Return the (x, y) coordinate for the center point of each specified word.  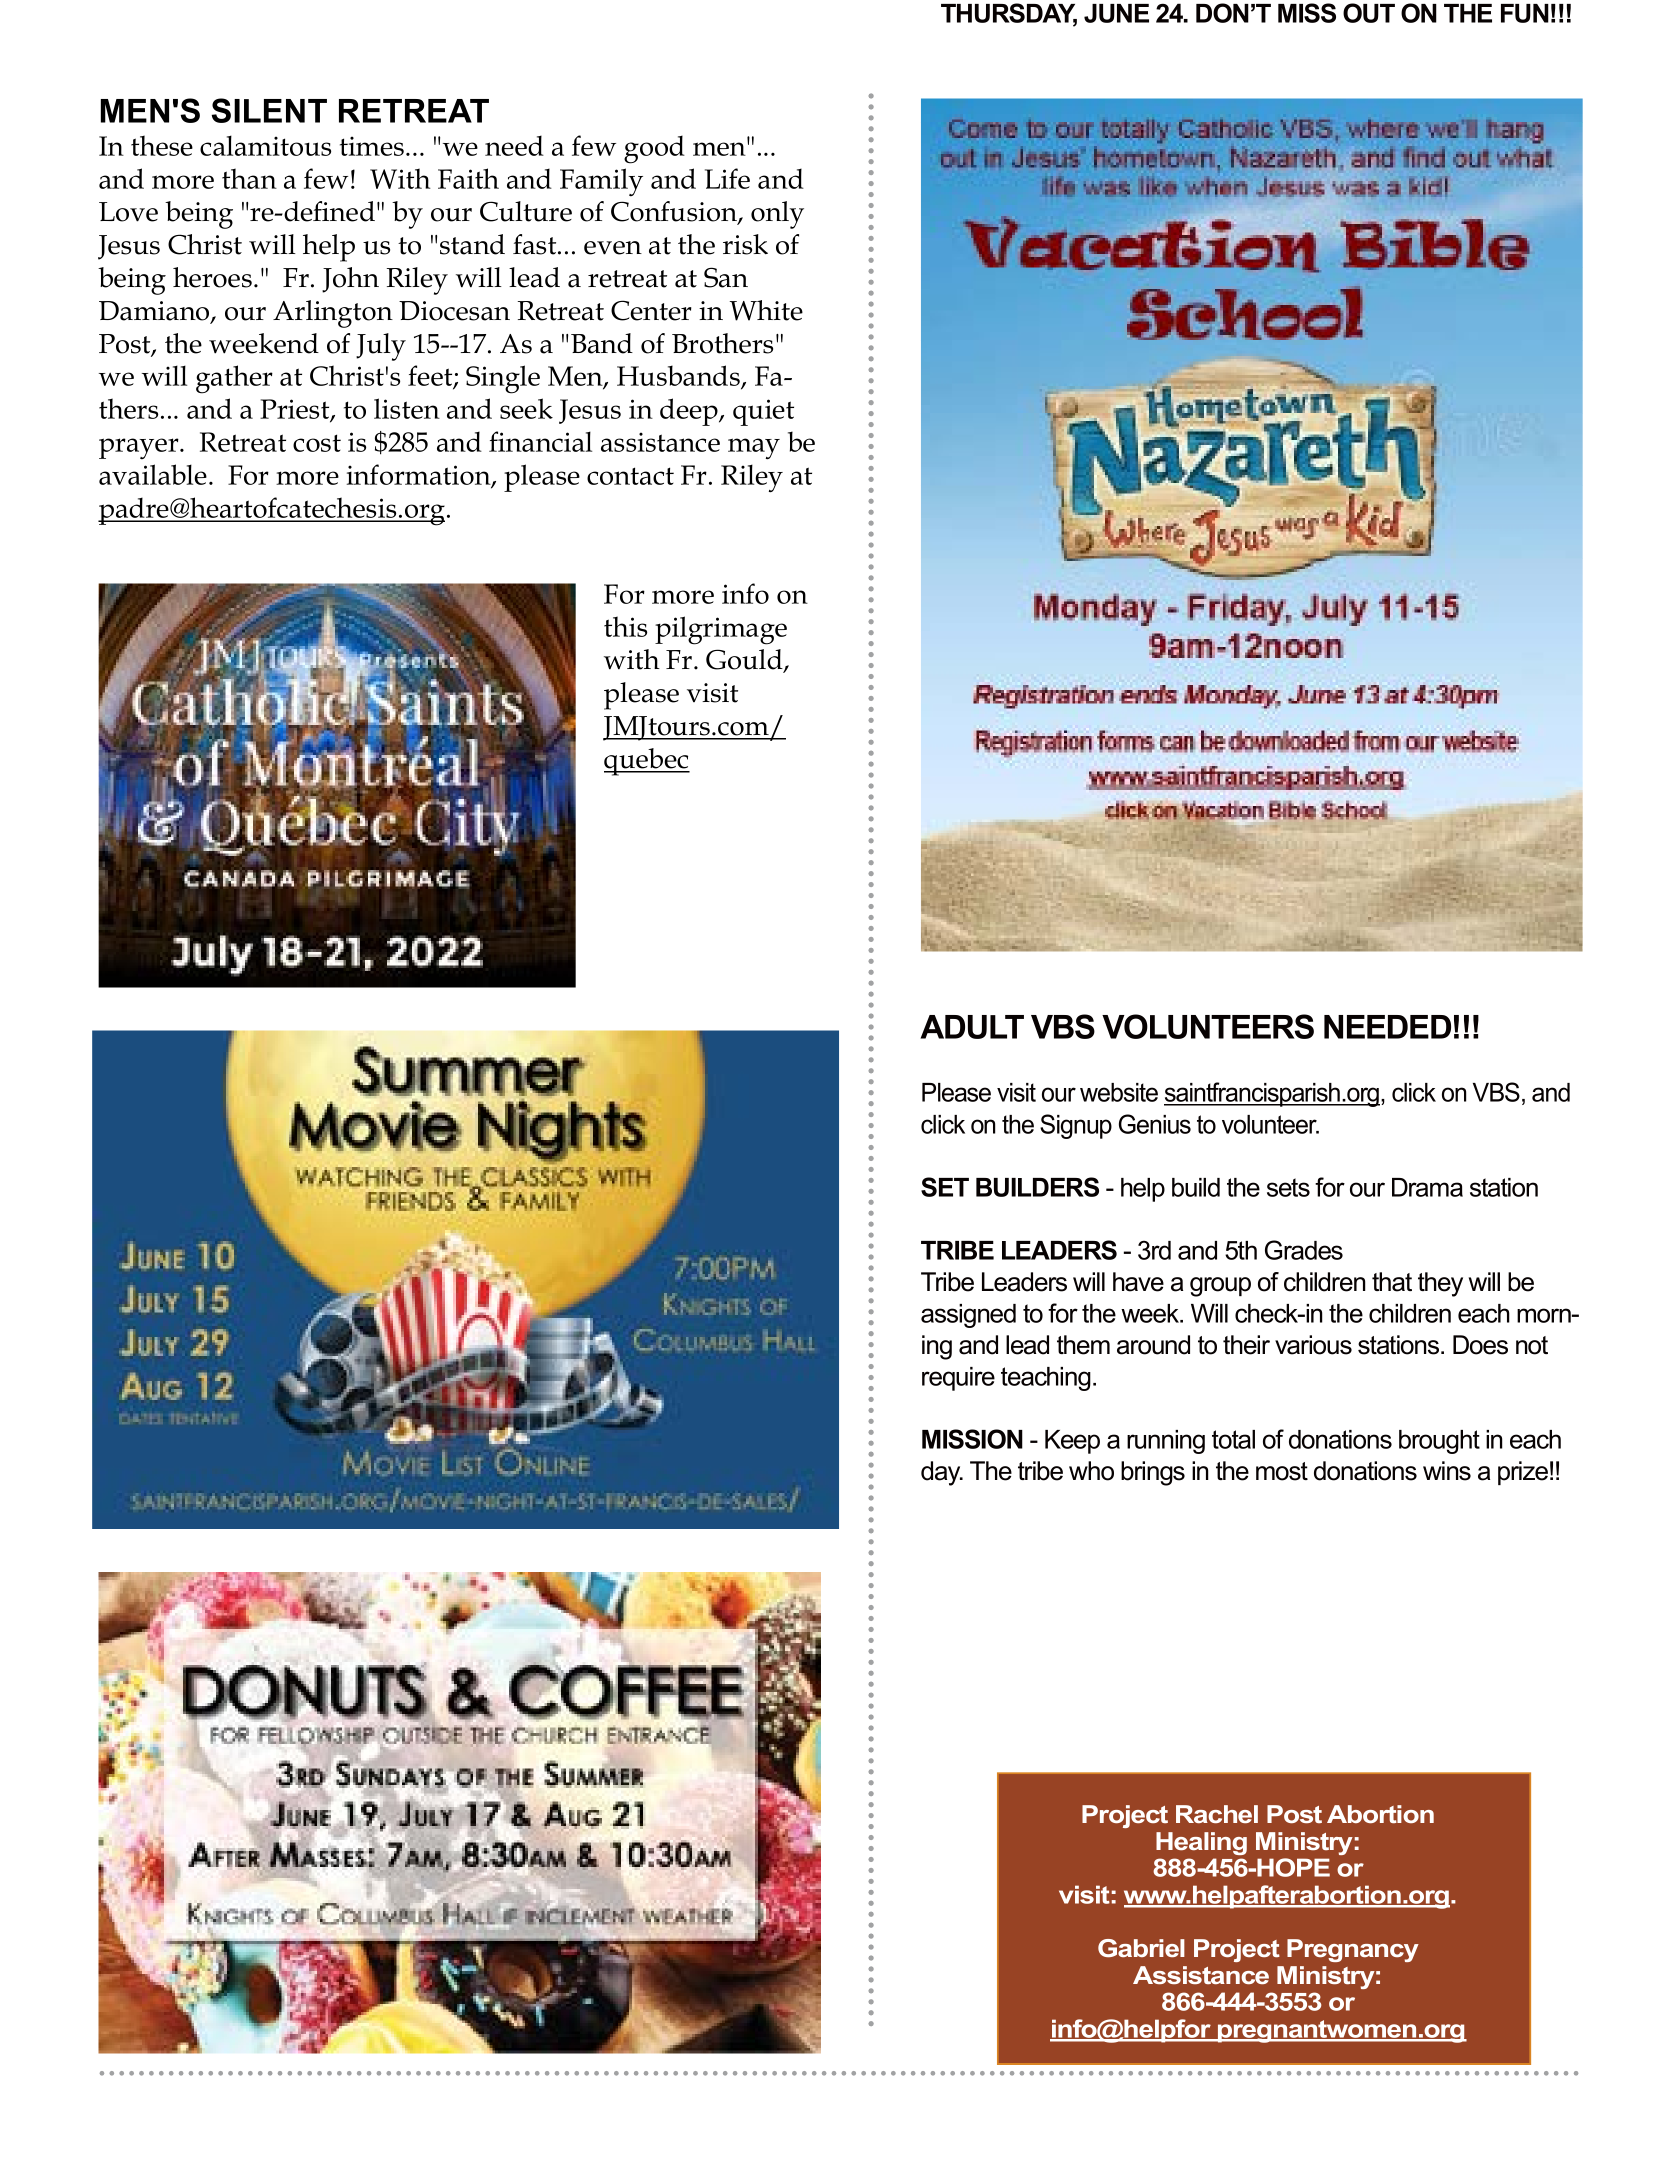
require (958, 1379)
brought (1439, 1442)
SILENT (269, 110)
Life (727, 178)
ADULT (972, 1027)
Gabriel (1141, 1948)
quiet (763, 412)
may (754, 449)
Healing (1201, 1843)
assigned (968, 1316)
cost (317, 443)
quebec (647, 762)
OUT (1369, 13)
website (1119, 1092)
